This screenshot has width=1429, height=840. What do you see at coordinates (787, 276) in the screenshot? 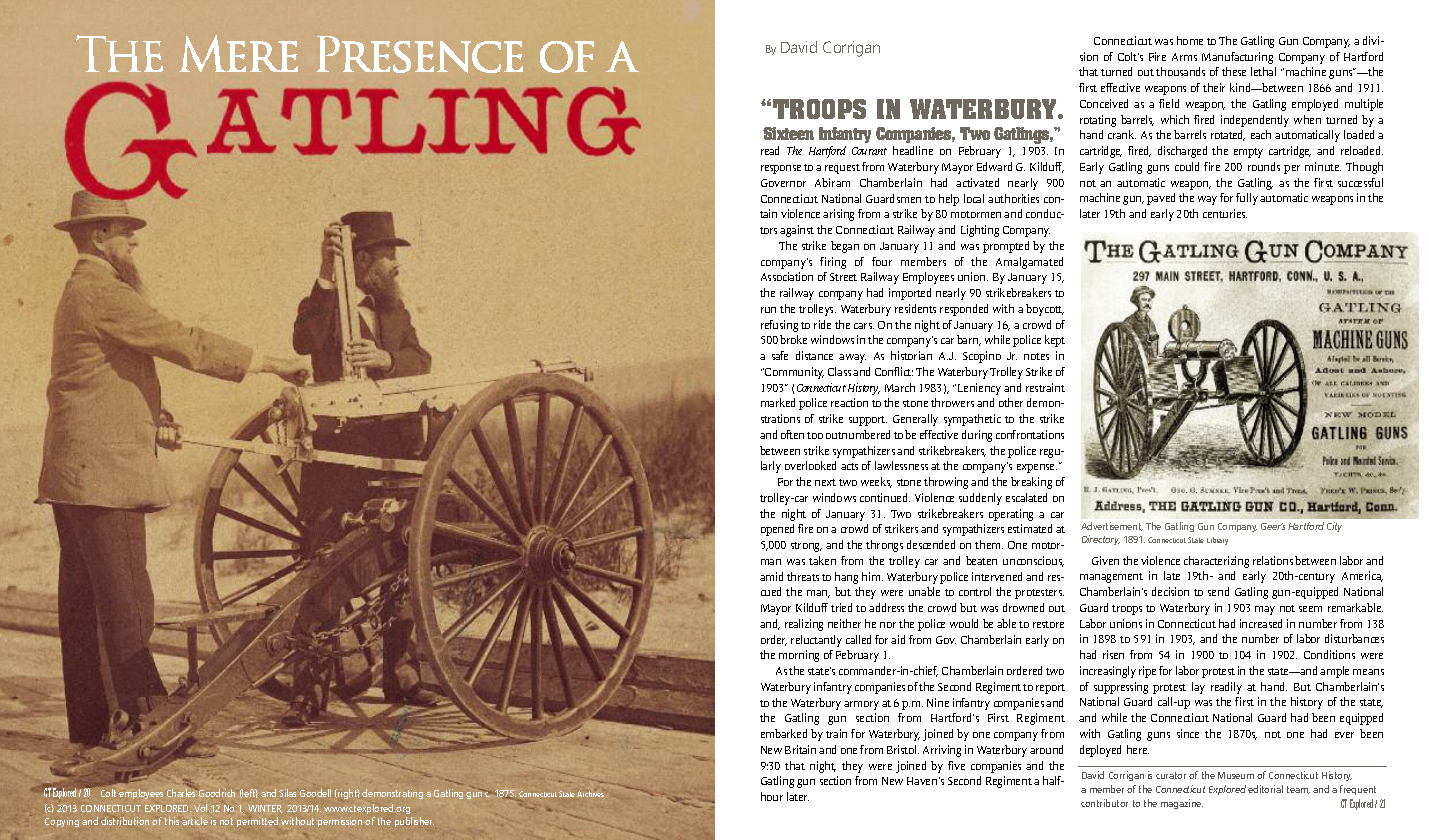
I see `Association` at bounding box center [787, 276].
